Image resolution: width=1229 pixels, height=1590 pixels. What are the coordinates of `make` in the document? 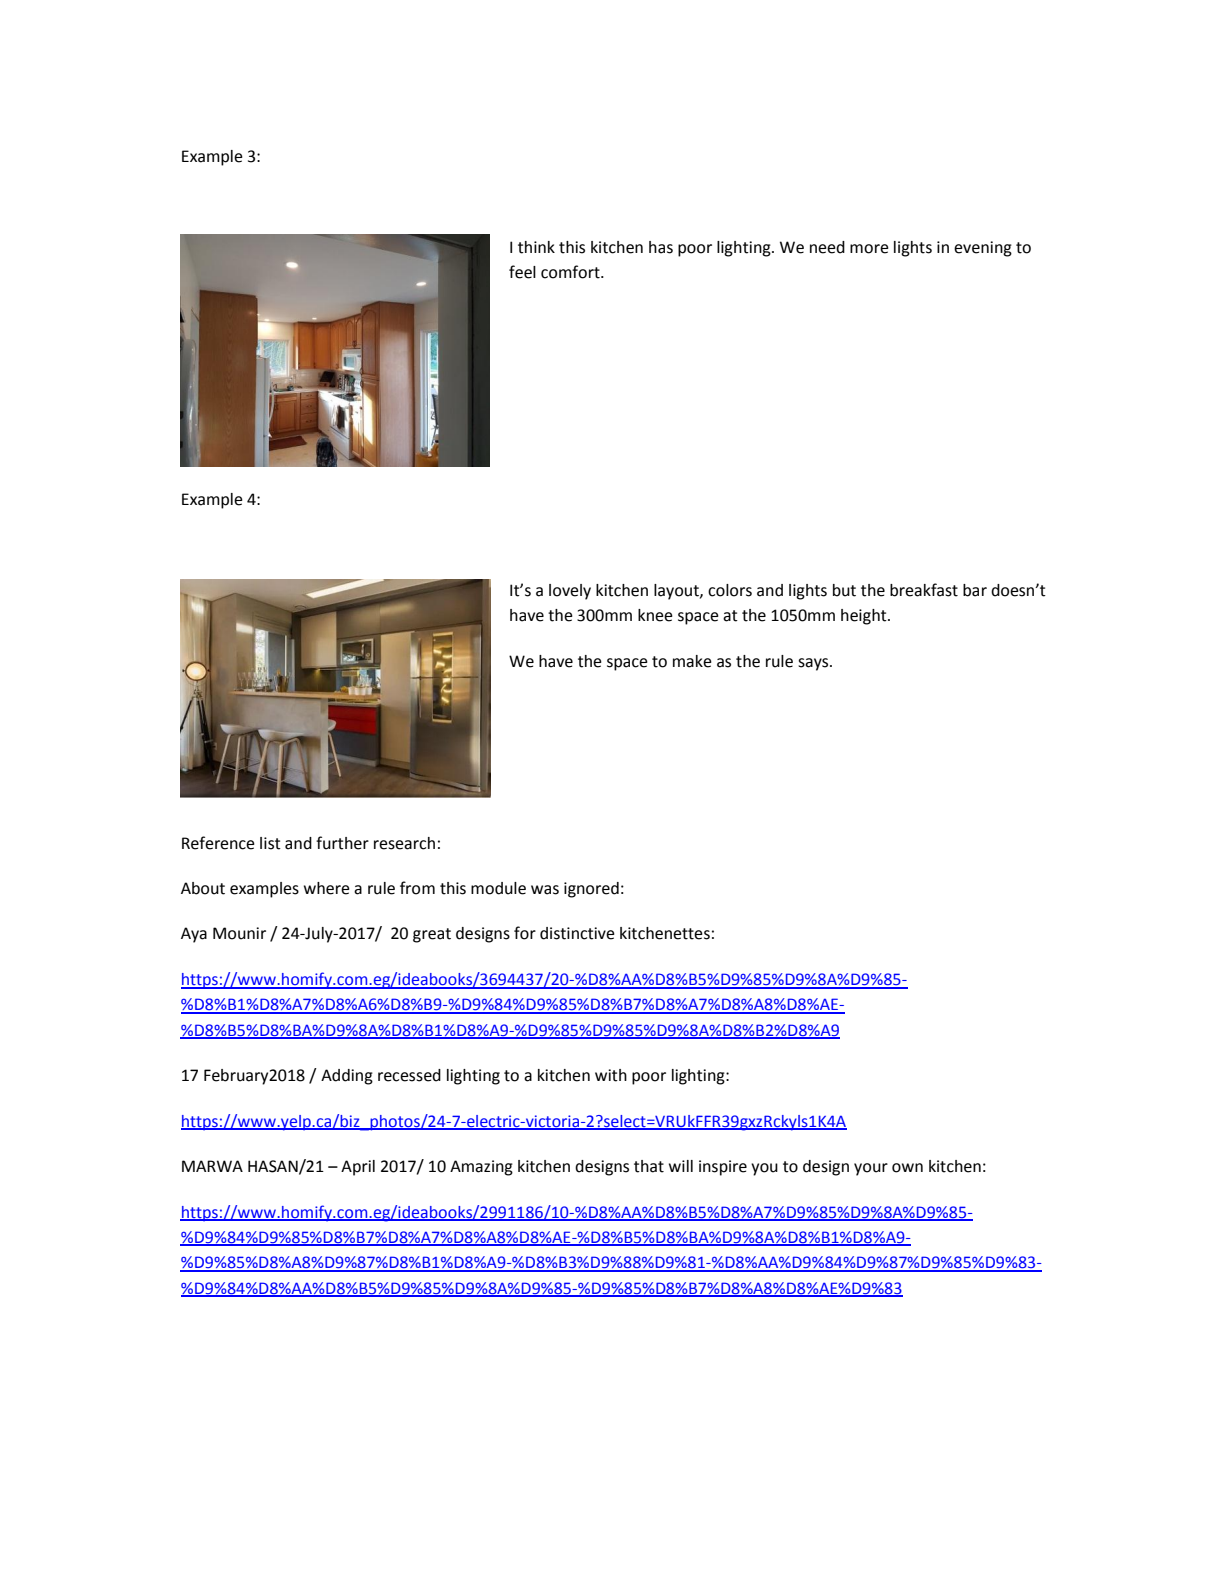 It's located at (692, 661).
